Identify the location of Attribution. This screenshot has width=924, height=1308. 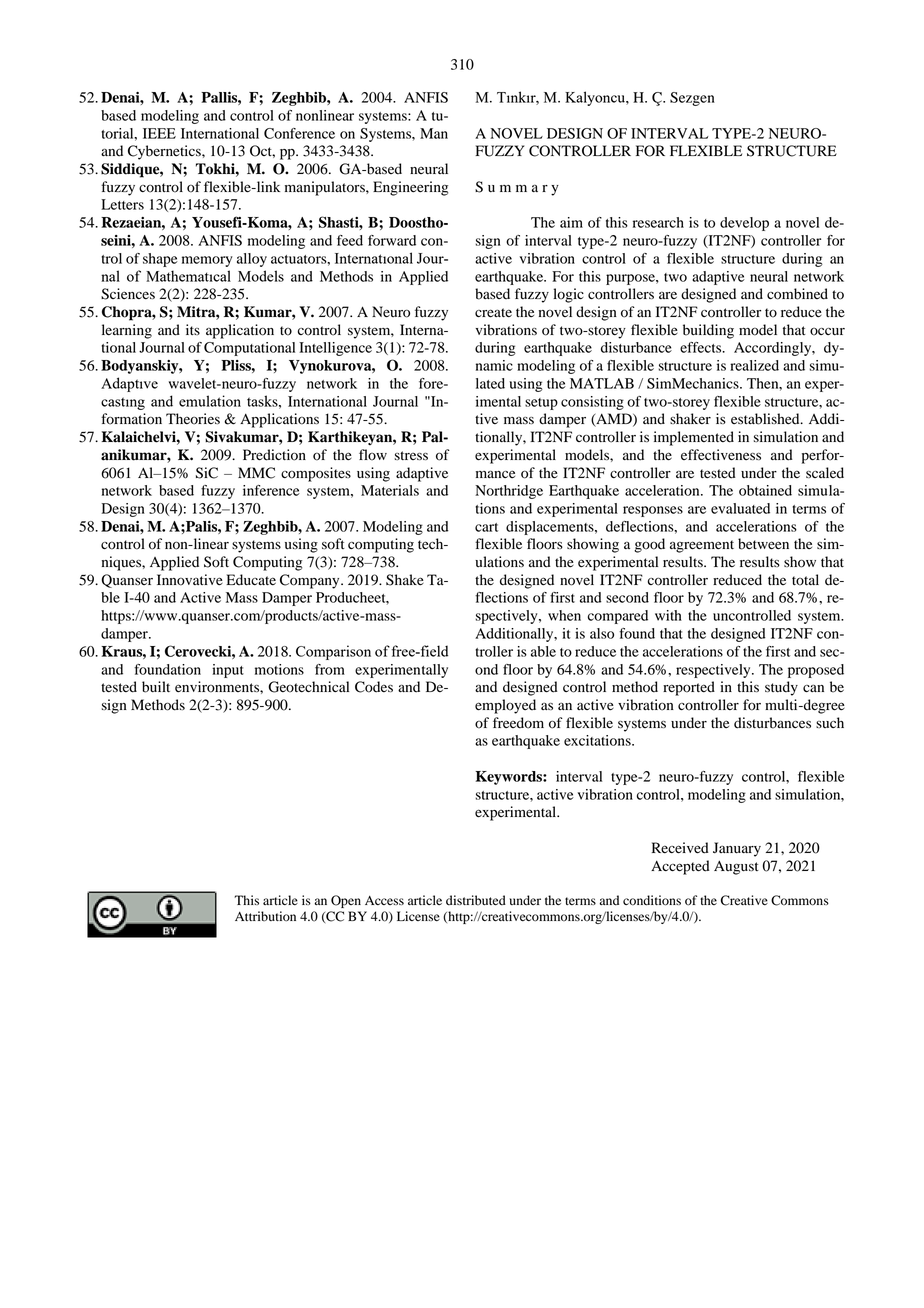
(265, 916).
